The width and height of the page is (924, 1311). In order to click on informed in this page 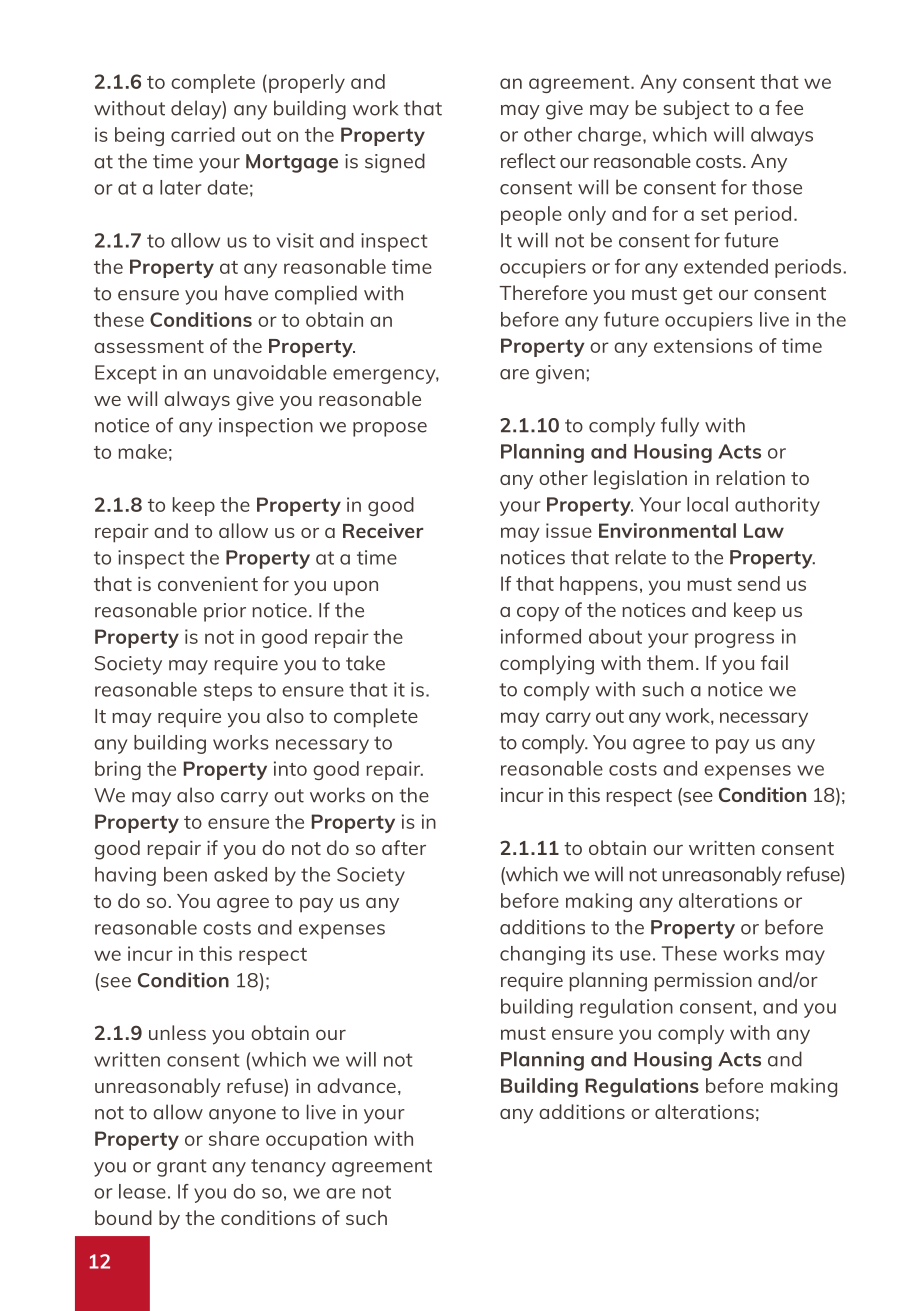, I will do `click(541, 636)`.
